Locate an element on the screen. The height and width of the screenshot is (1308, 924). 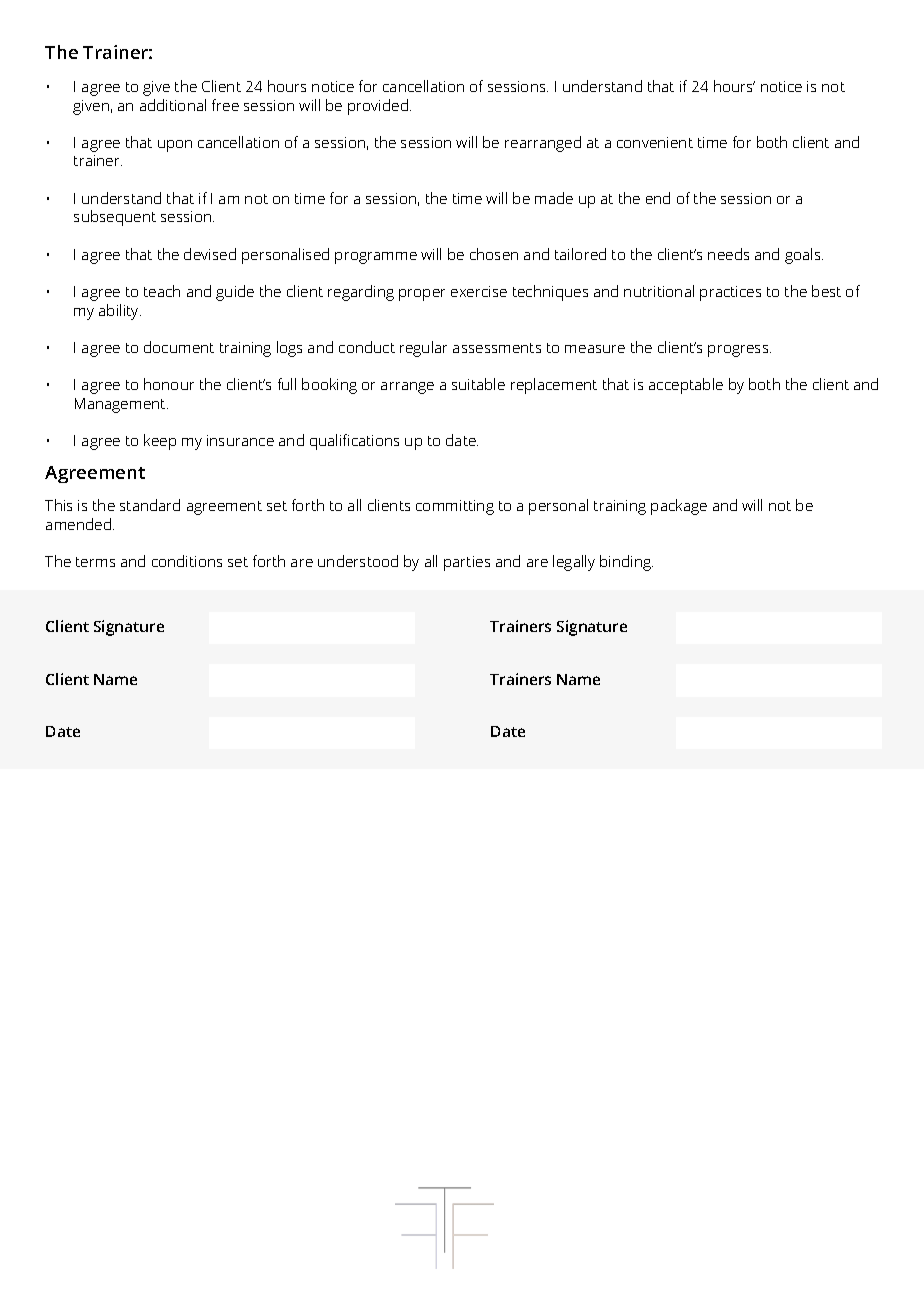
convenient is located at coordinates (655, 142).
